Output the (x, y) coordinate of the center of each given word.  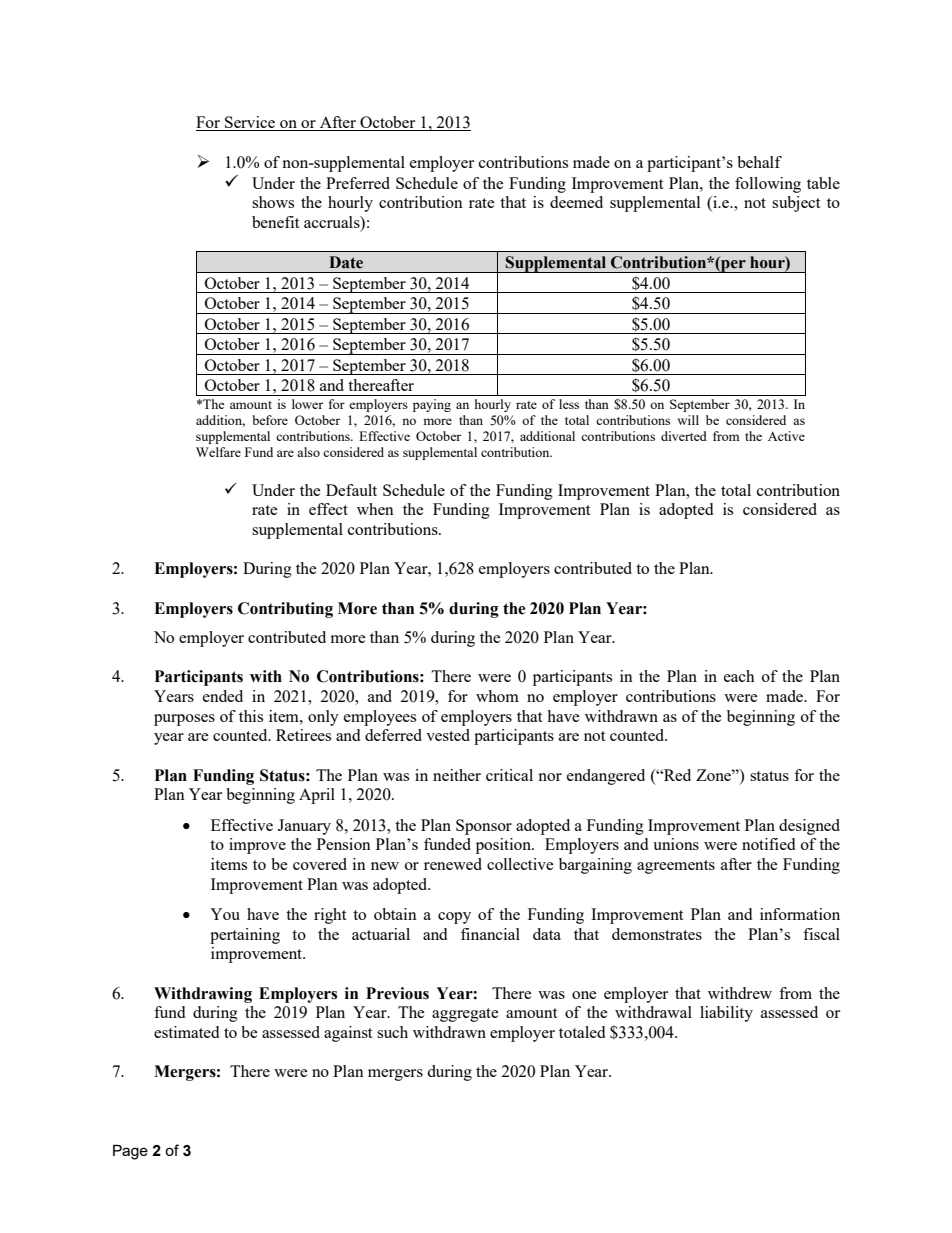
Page (130, 1152)
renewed (453, 864)
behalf (759, 162)
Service (250, 123)
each (739, 676)
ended (223, 696)
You (225, 914)
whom (497, 696)
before (270, 420)
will (688, 420)
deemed (576, 202)
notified (768, 844)
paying (432, 405)
